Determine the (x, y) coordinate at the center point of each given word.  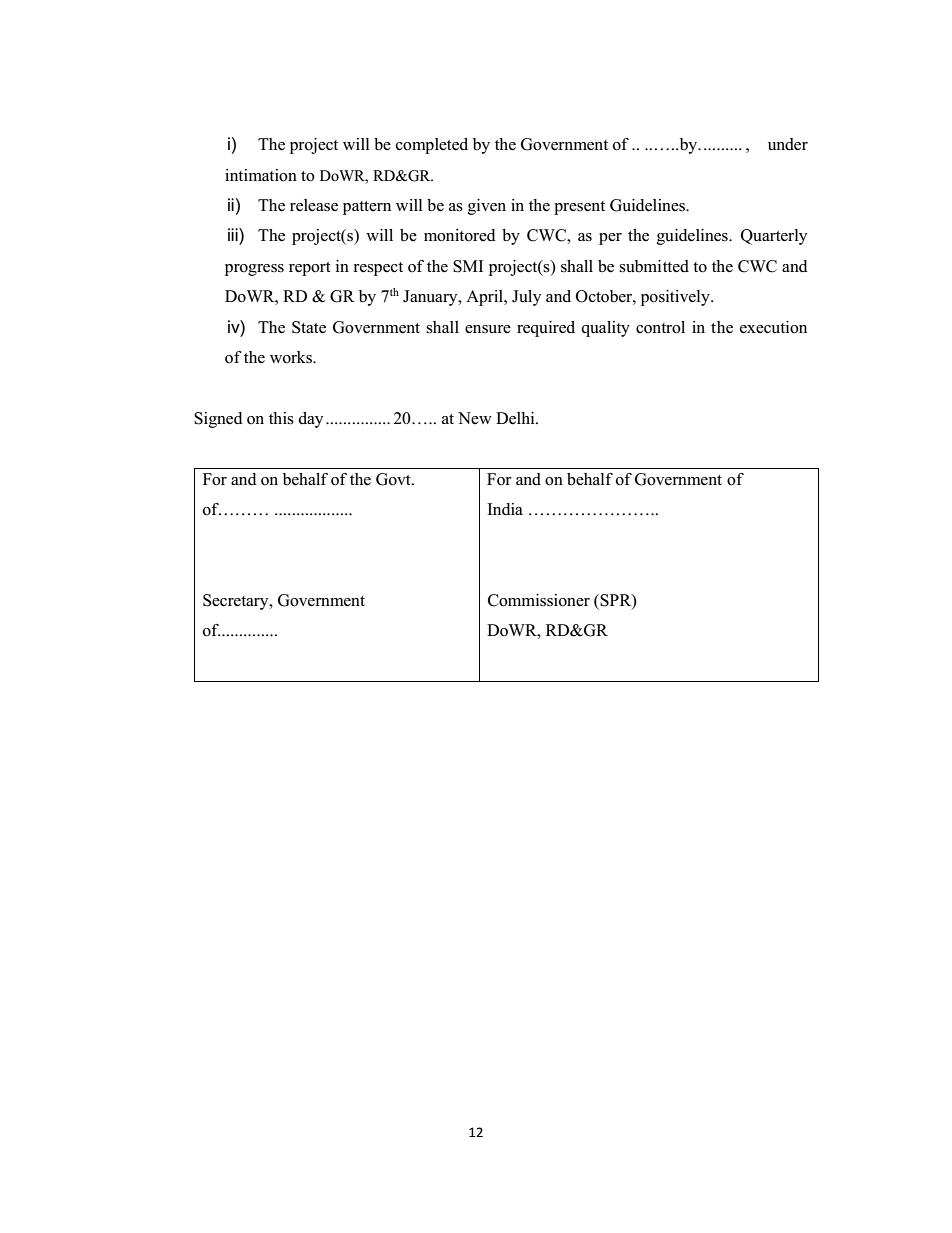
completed (432, 146)
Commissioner (539, 600)
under (788, 144)
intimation (261, 175)
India (505, 509)
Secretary (237, 602)
